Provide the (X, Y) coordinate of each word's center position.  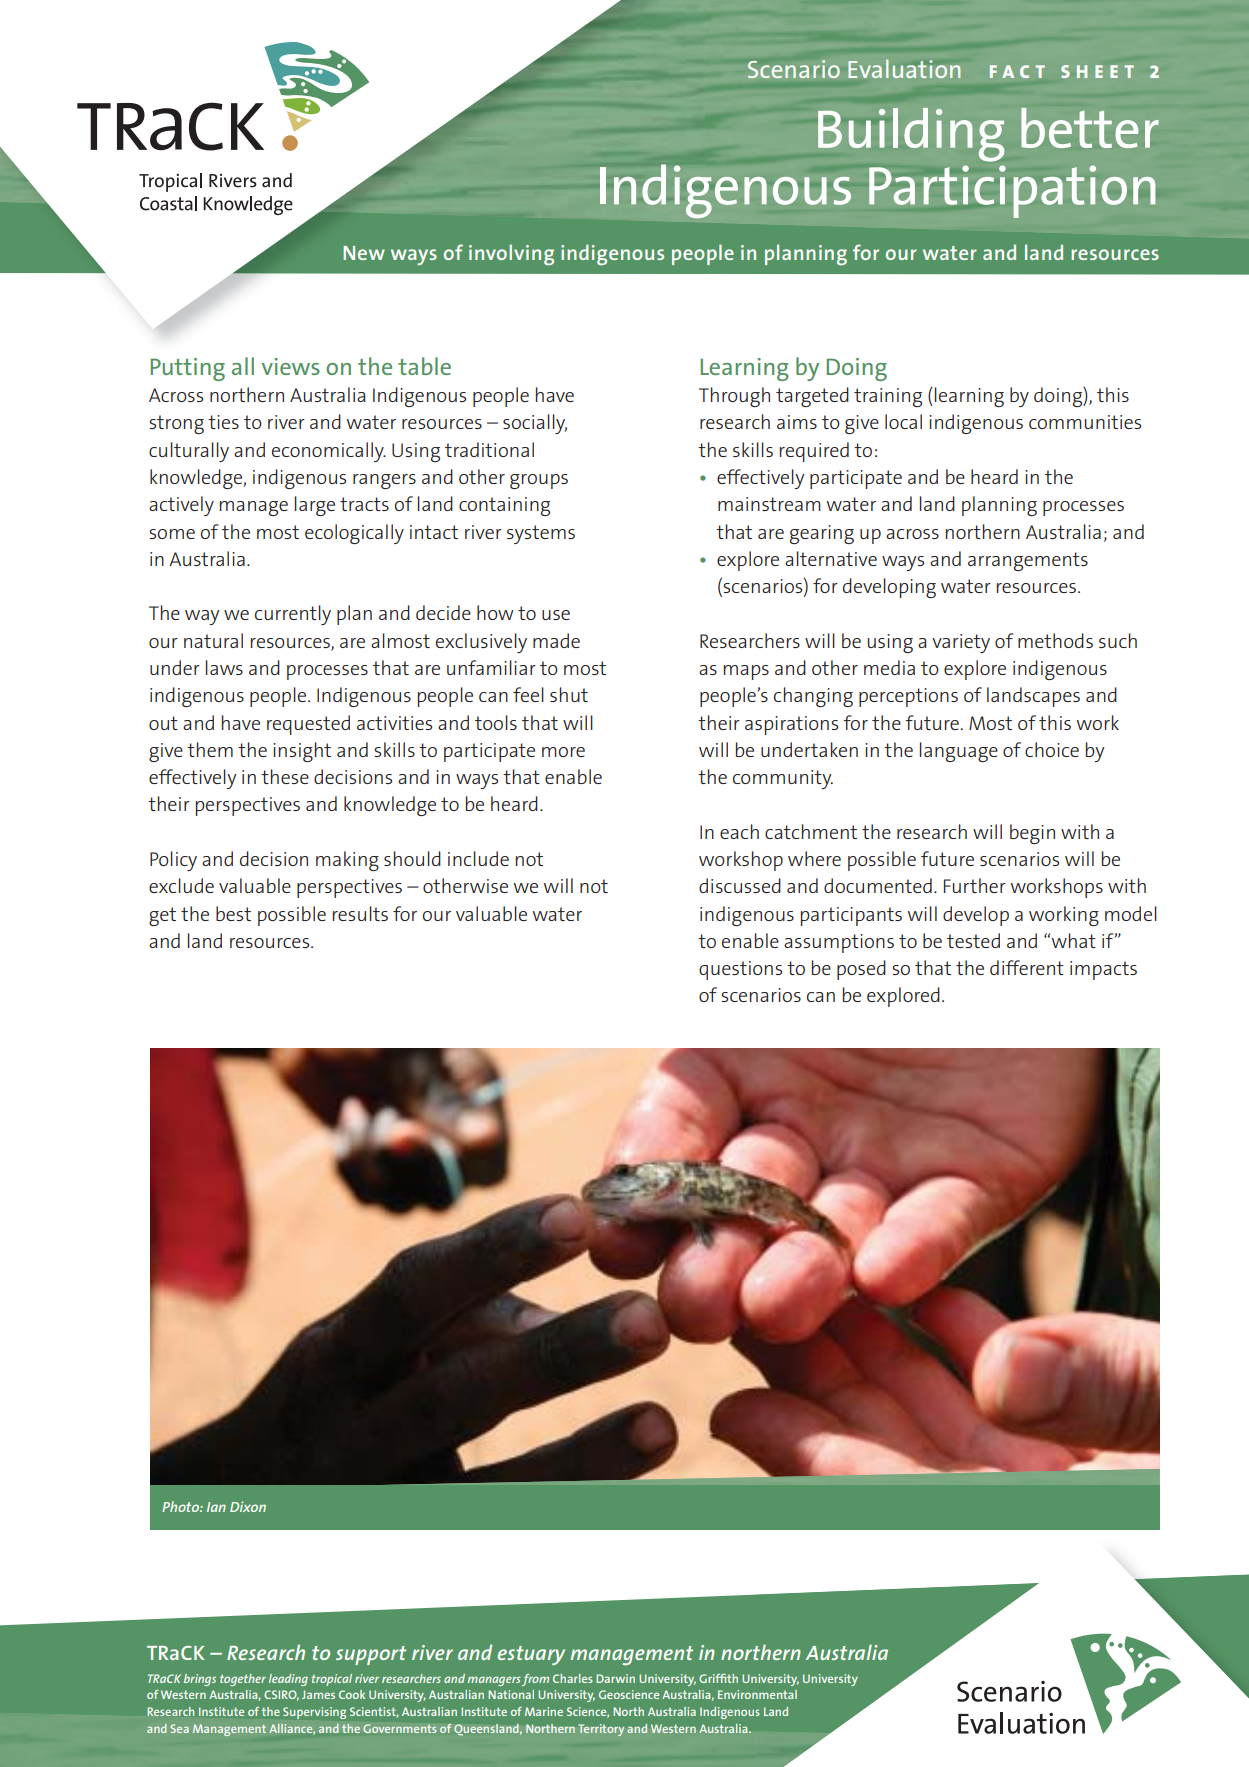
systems (541, 534)
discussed (740, 885)
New (364, 253)
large (315, 506)
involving (511, 254)
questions (740, 970)
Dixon (248, 1506)
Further (975, 885)
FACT (1017, 71)
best (233, 913)
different (1027, 967)
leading (288, 1680)
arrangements (1028, 561)
